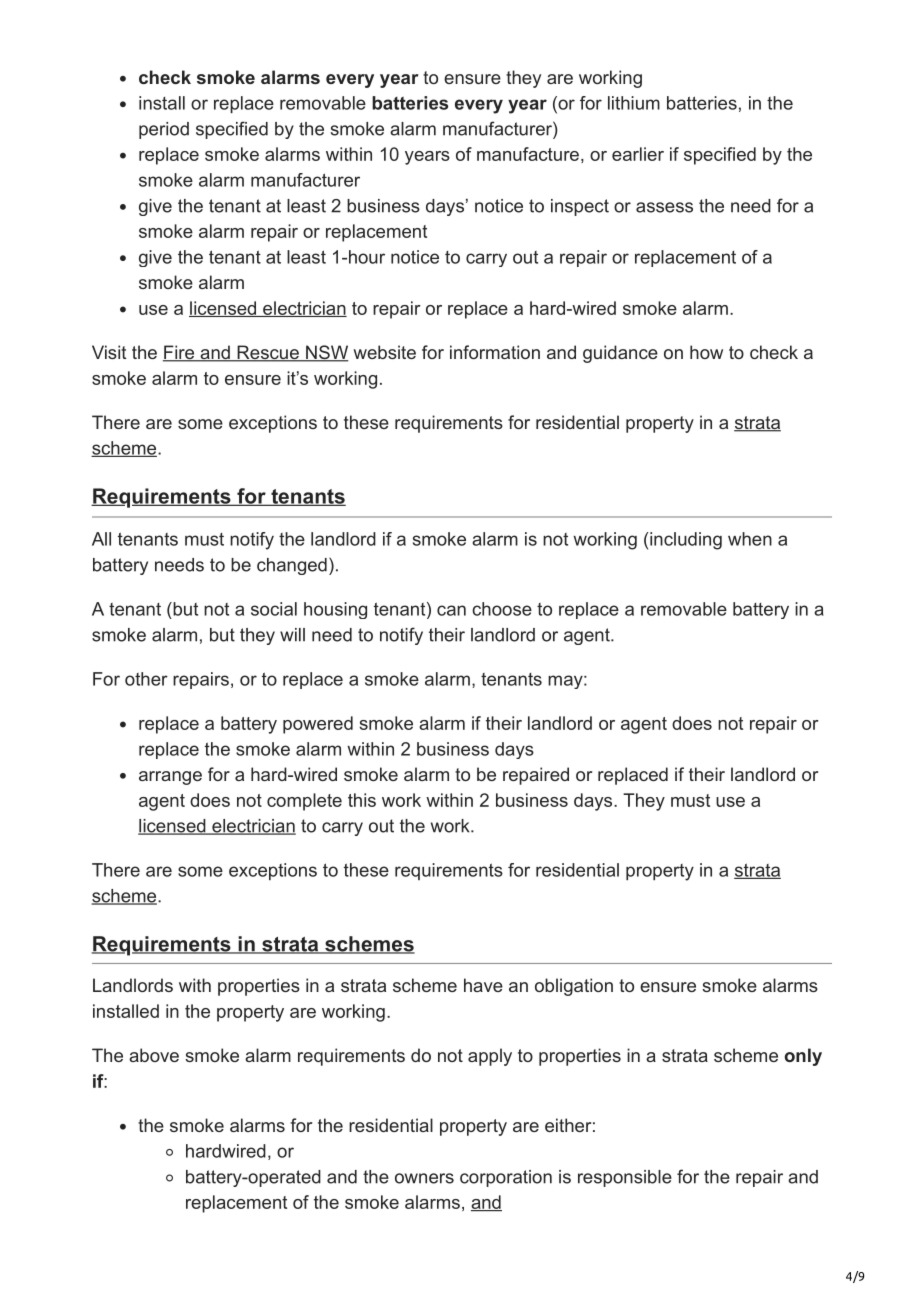 Image resolution: width=924 pixels, height=1308 pixels. I want to click on owners, so click(424, 1178).
